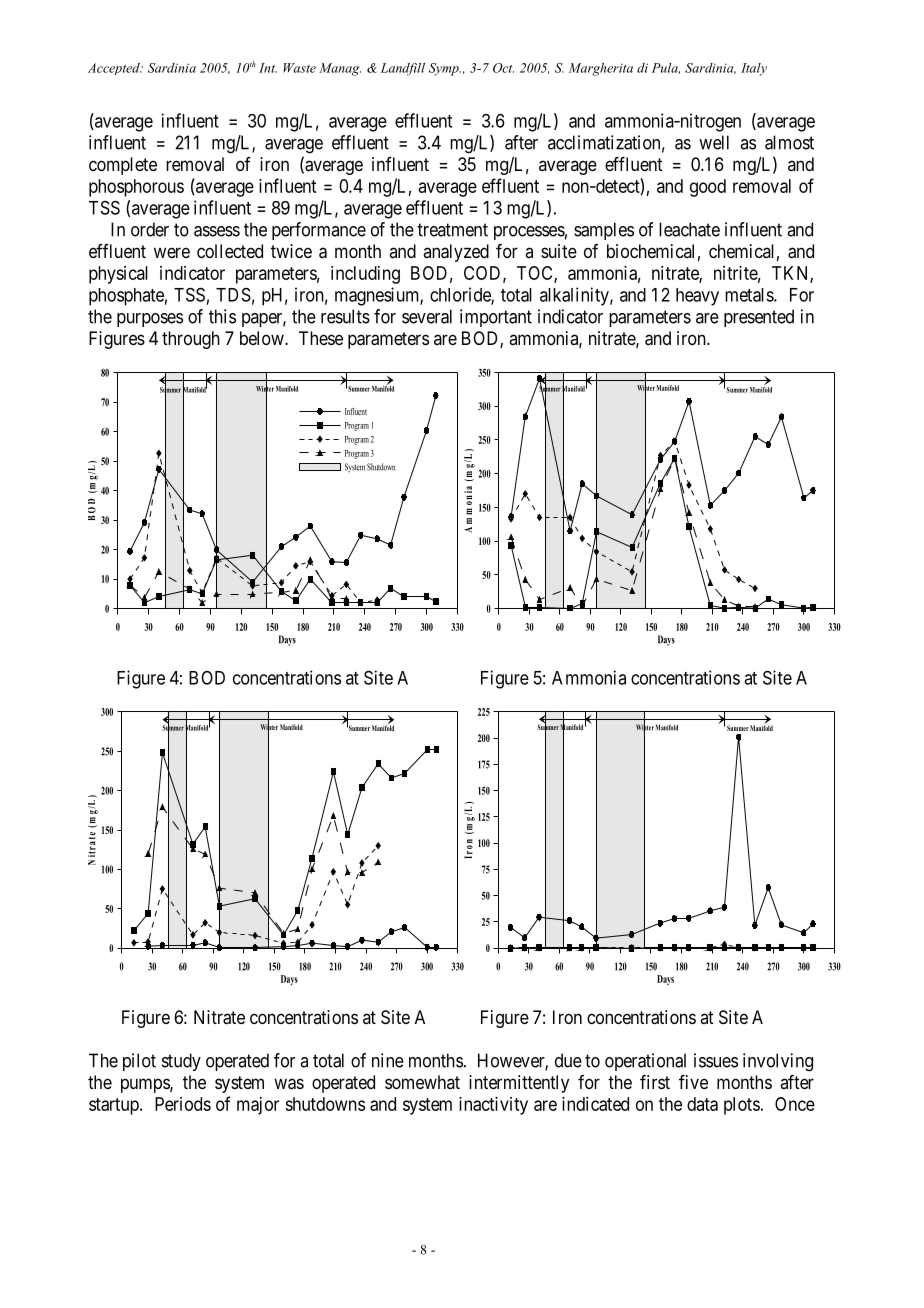 The image size is (924, 1308). Describe the element at coordinates (181, 1062) in the screenshot. I see `study` at that location.
